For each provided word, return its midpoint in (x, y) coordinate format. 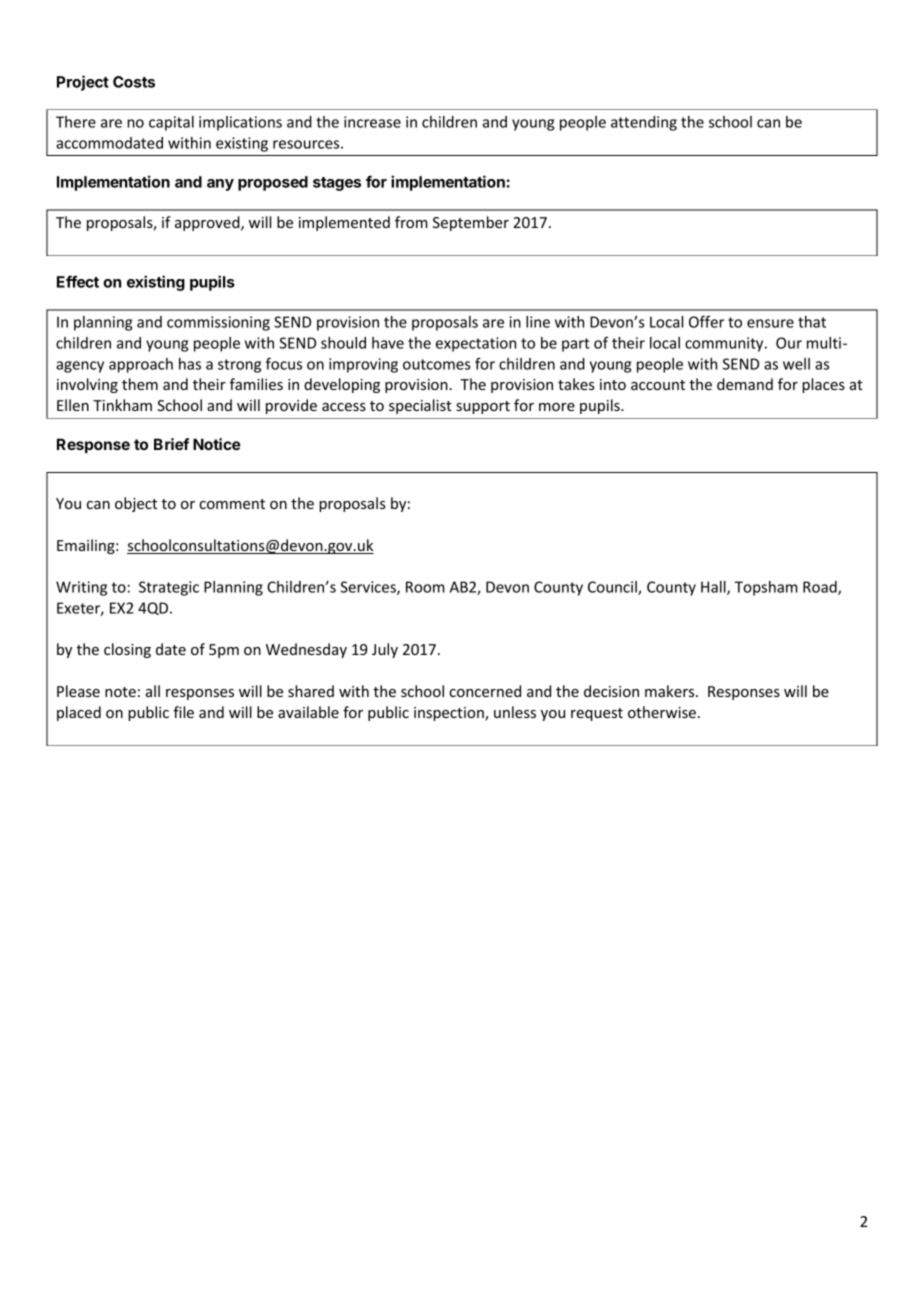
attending (644, 123)
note (120, 692)
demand (745, 384)
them (140, 384)
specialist (420, 406)
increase (372, 122)
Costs (134, 82)
